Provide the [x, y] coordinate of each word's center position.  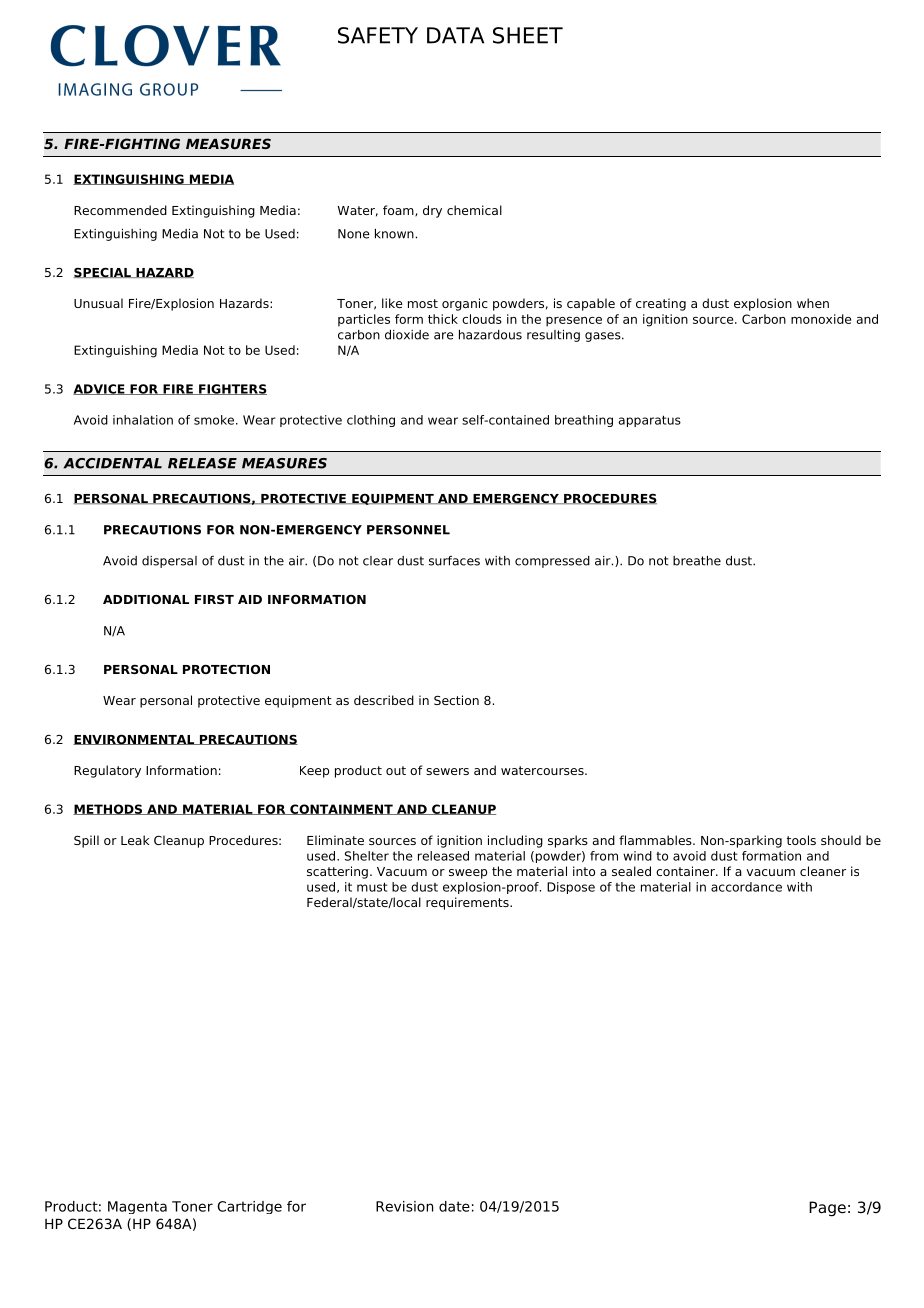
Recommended [120, 210]
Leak [135, 840]
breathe [697, 561]
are [444, 336]
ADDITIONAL [146, 599]
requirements [468, 903]
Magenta [137, 1207]
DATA [455, 35]
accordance [746, 887]
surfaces [454, 561]
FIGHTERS [232, 389]
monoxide [821, 319]
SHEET [528, 35]
